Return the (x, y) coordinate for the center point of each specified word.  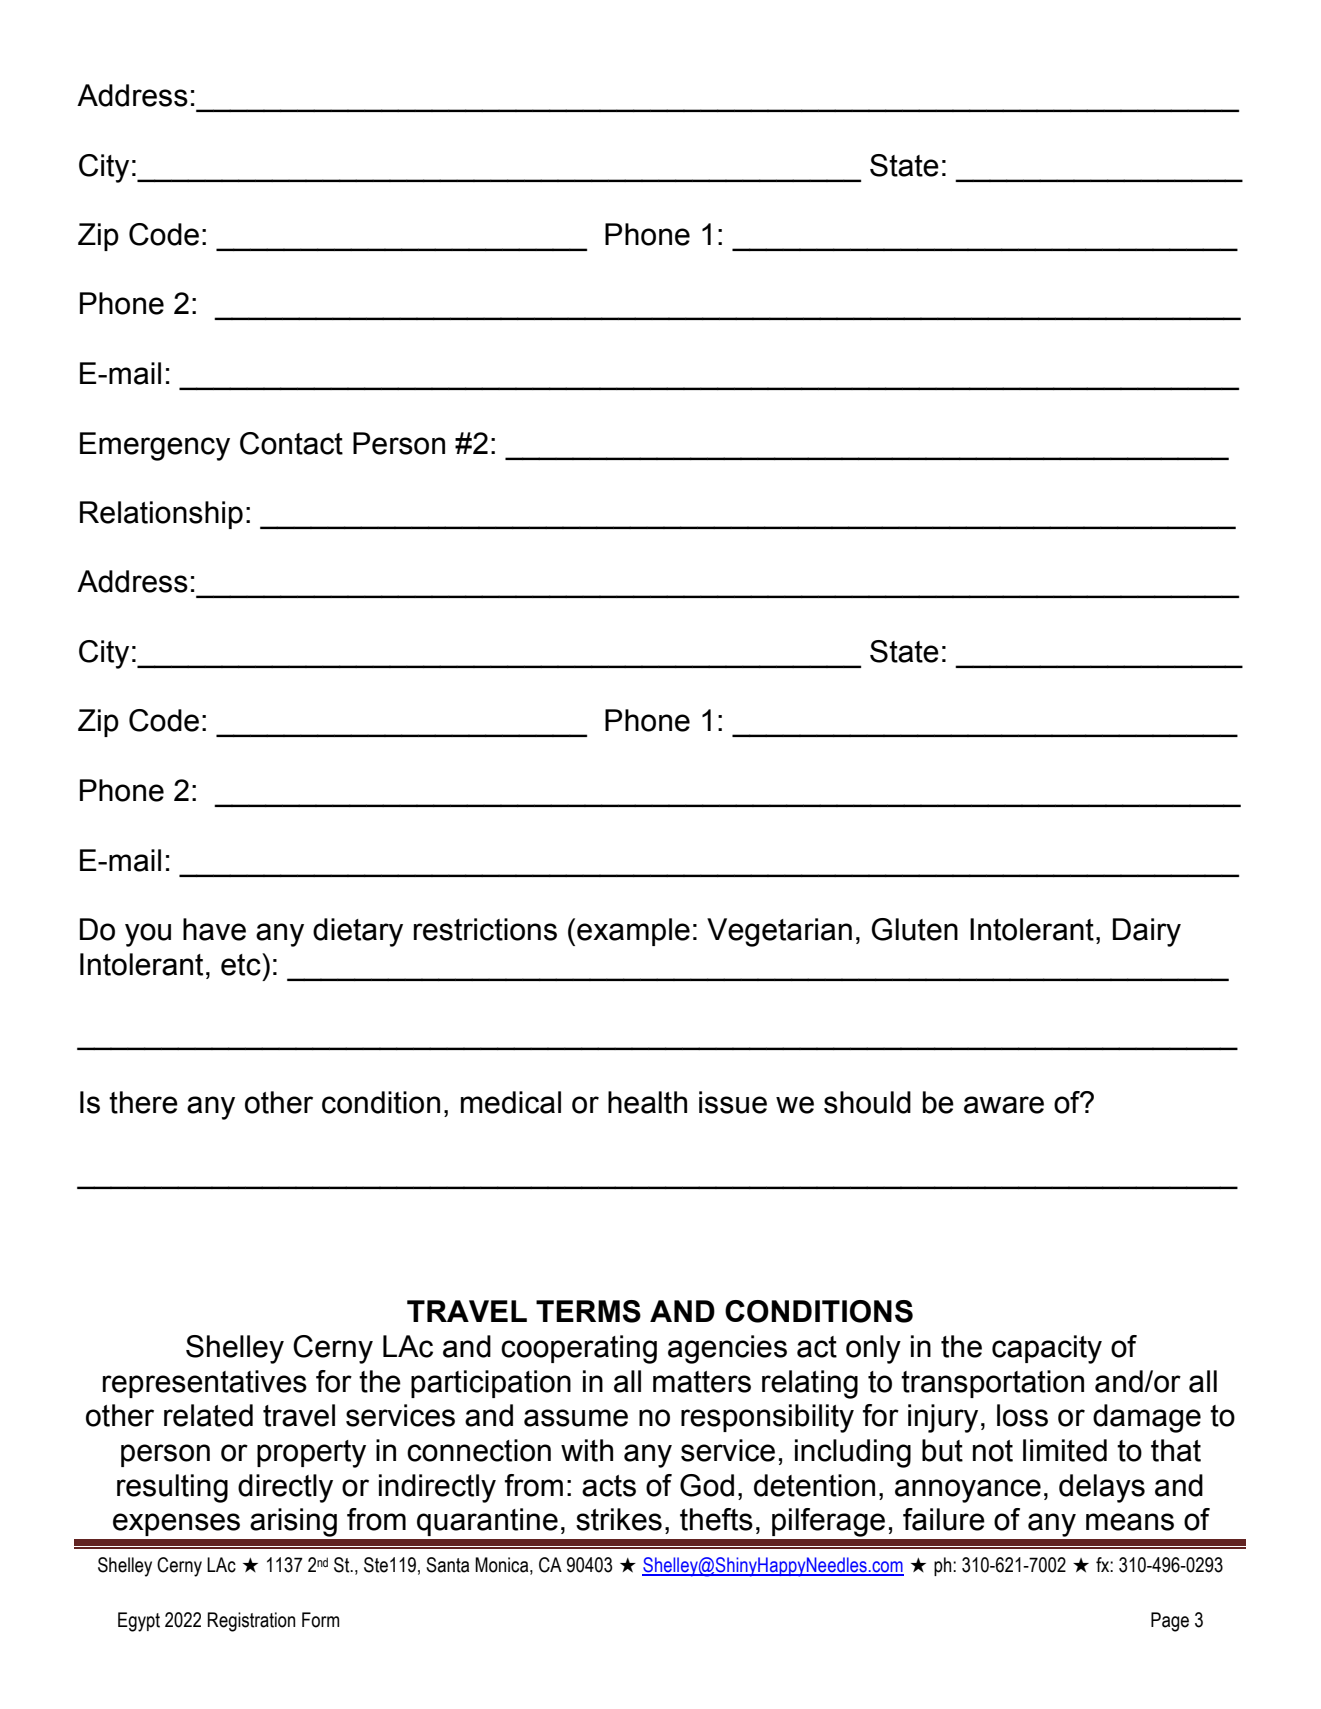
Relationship (161, 515)
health (647, 1102)
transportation (992, 1384)
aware (1004, 1105)
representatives (205, 1384)
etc (242, 964)
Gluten (915, 929)
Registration (251, 1622)
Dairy (1147, 932)
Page (1170, 1622)
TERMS (588, 1311)
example (633, 932)
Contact (291, 443)
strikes (619, 1519)
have (214, 929)
